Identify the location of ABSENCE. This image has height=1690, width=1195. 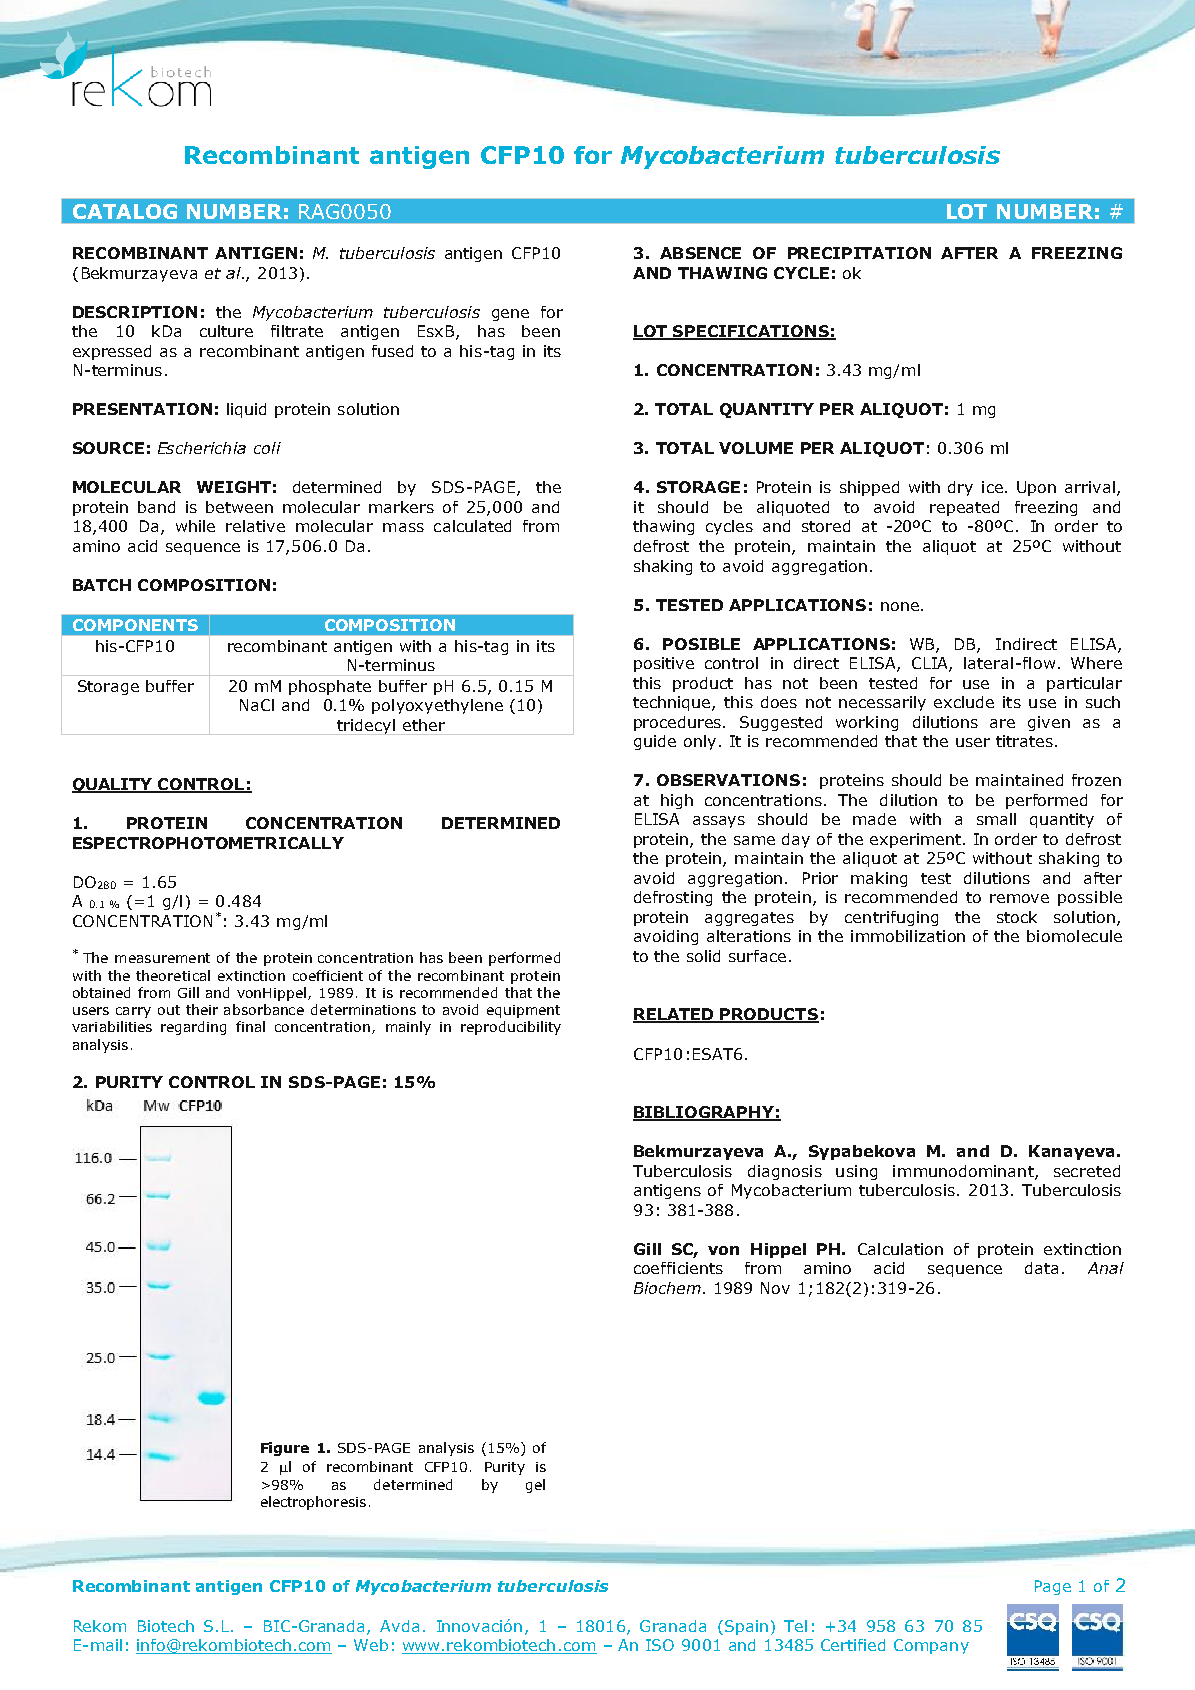
(700, 253).
